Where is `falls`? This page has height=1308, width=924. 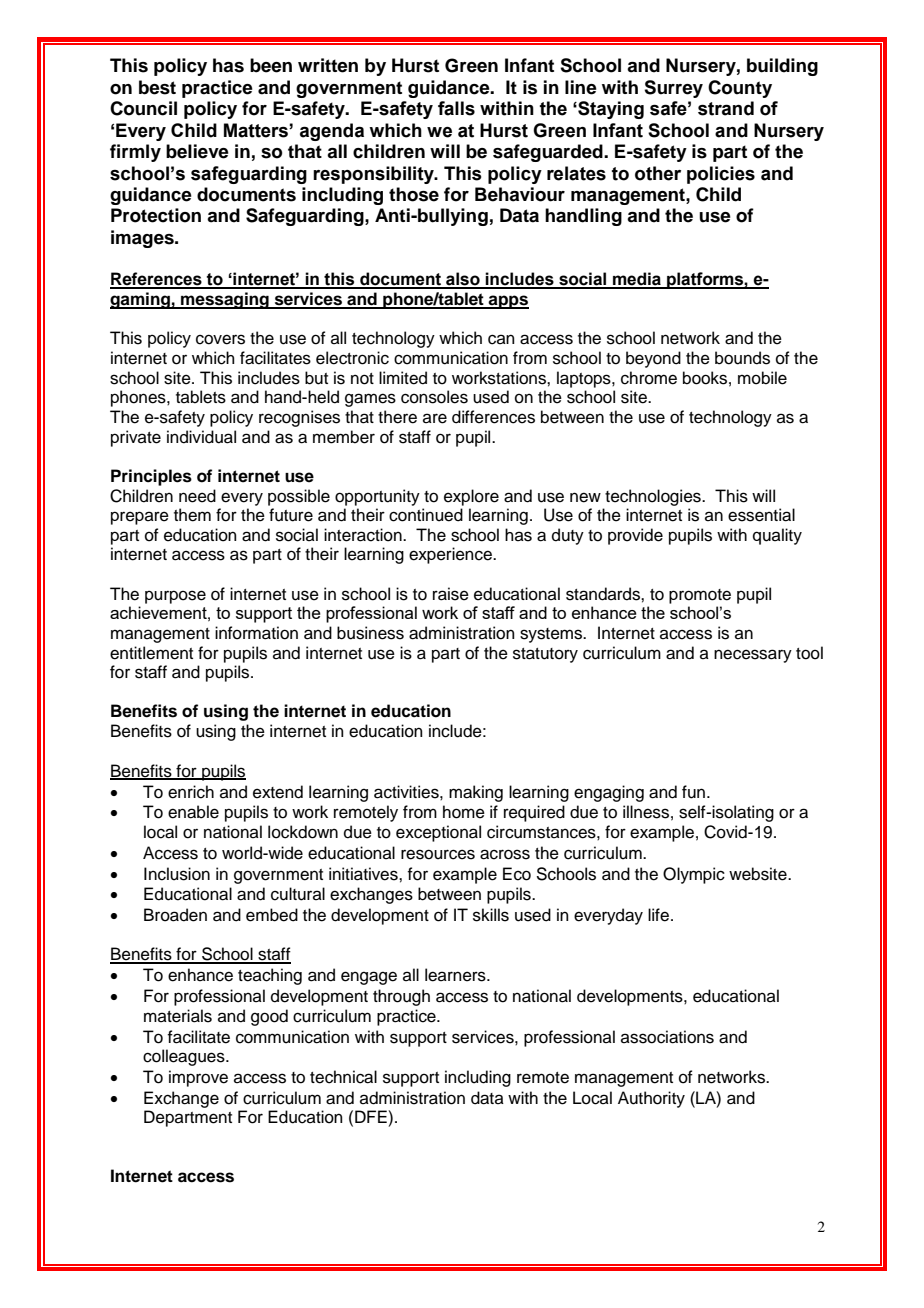
falls is located at coordinates (456, 108).
